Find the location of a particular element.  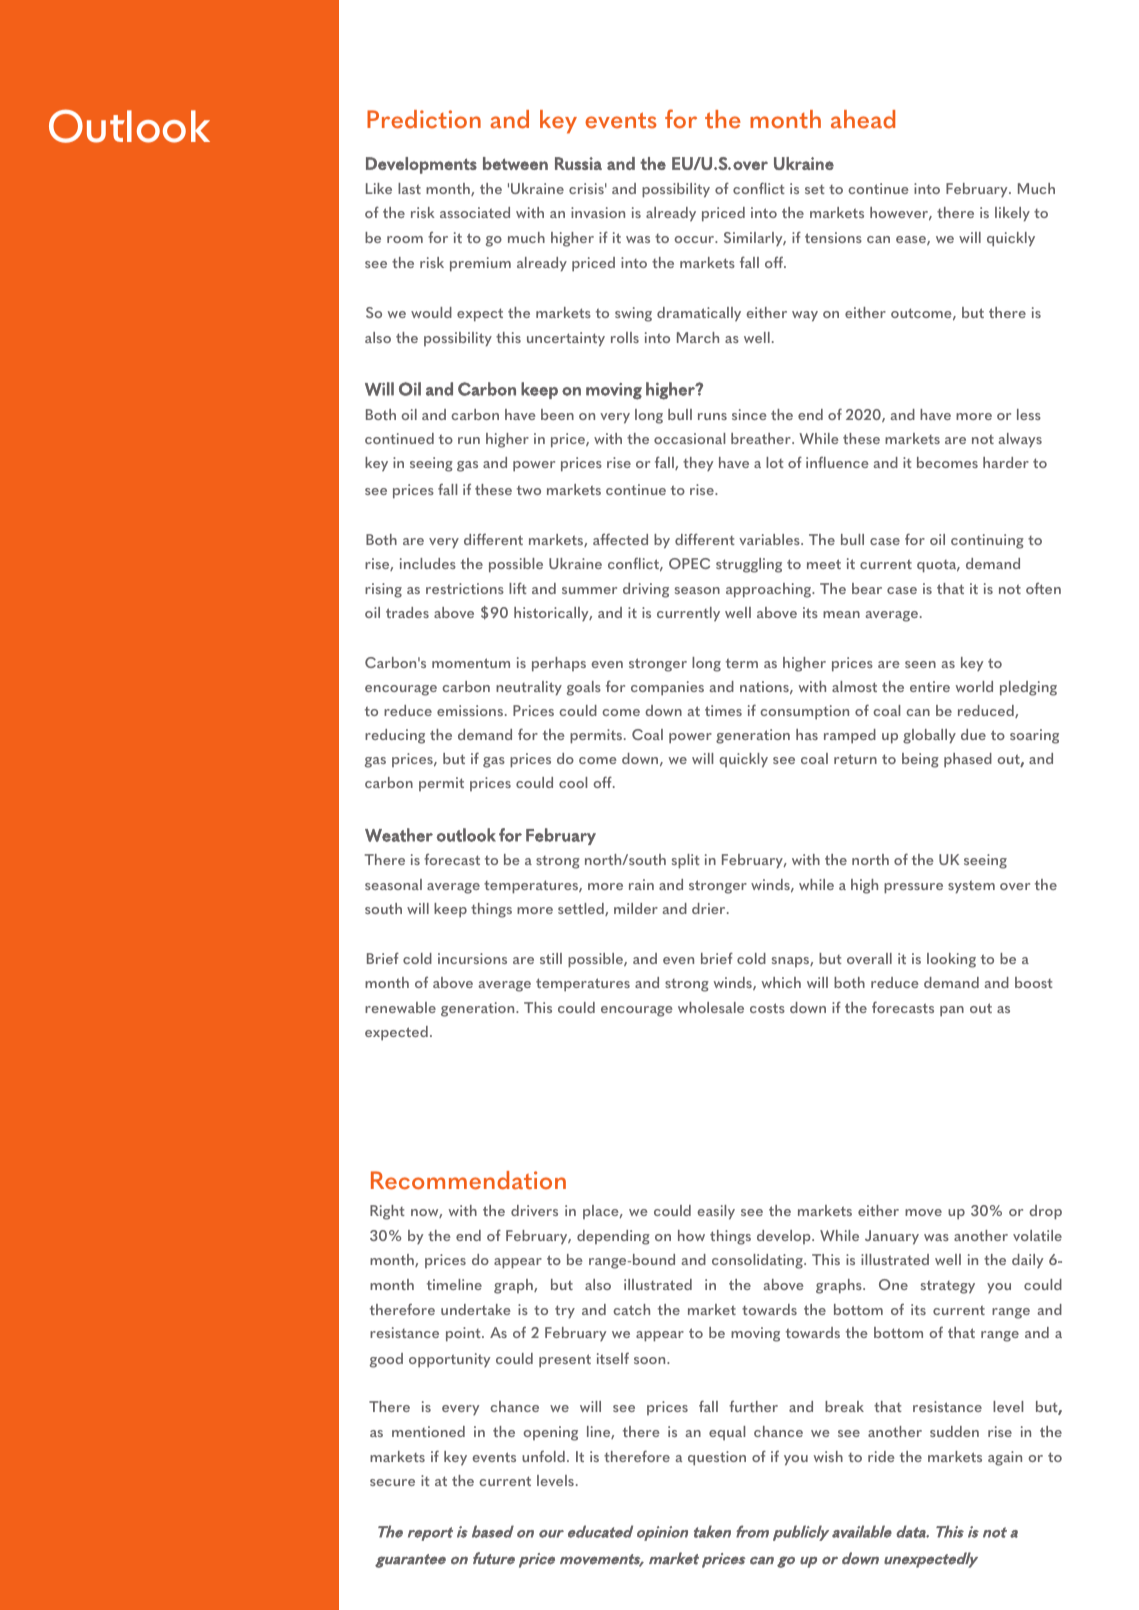

Weather is located at coordinates (399, 835).
